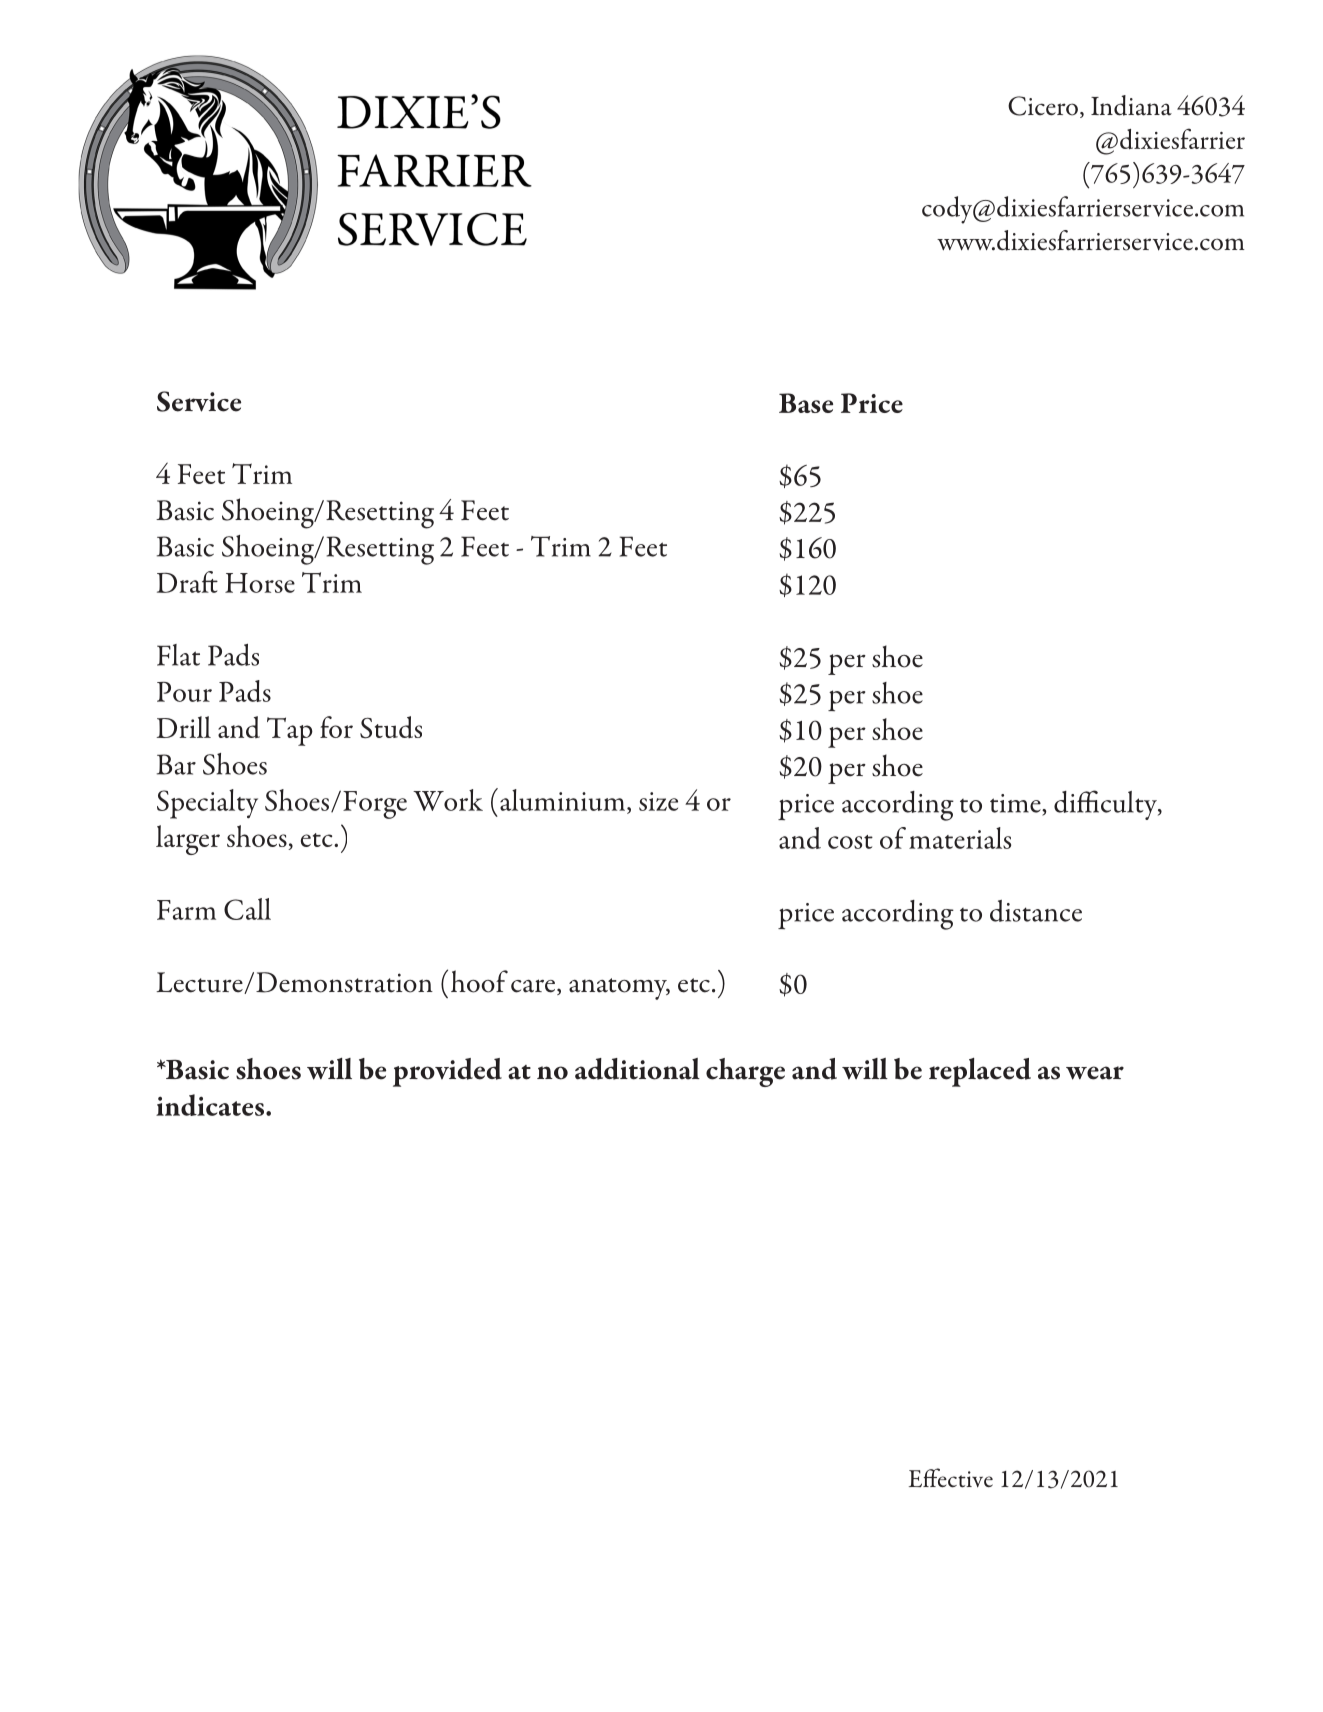  What do you see at coordinates (211, 1105) in the screenshot?
I see `indicates` at bounding box center [211, 1105].
